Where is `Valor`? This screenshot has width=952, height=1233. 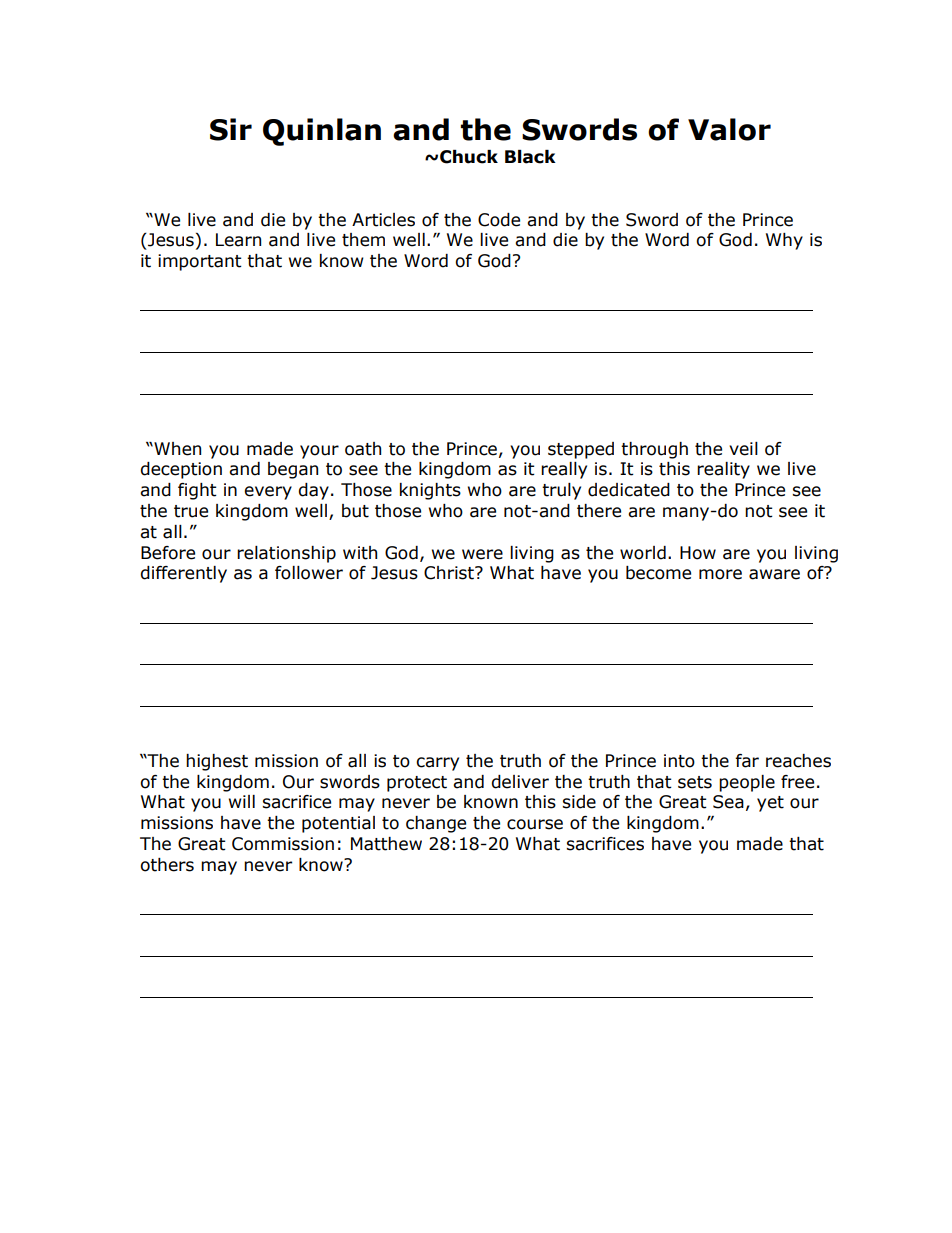 Valor is located at coordinates (729, 129).
